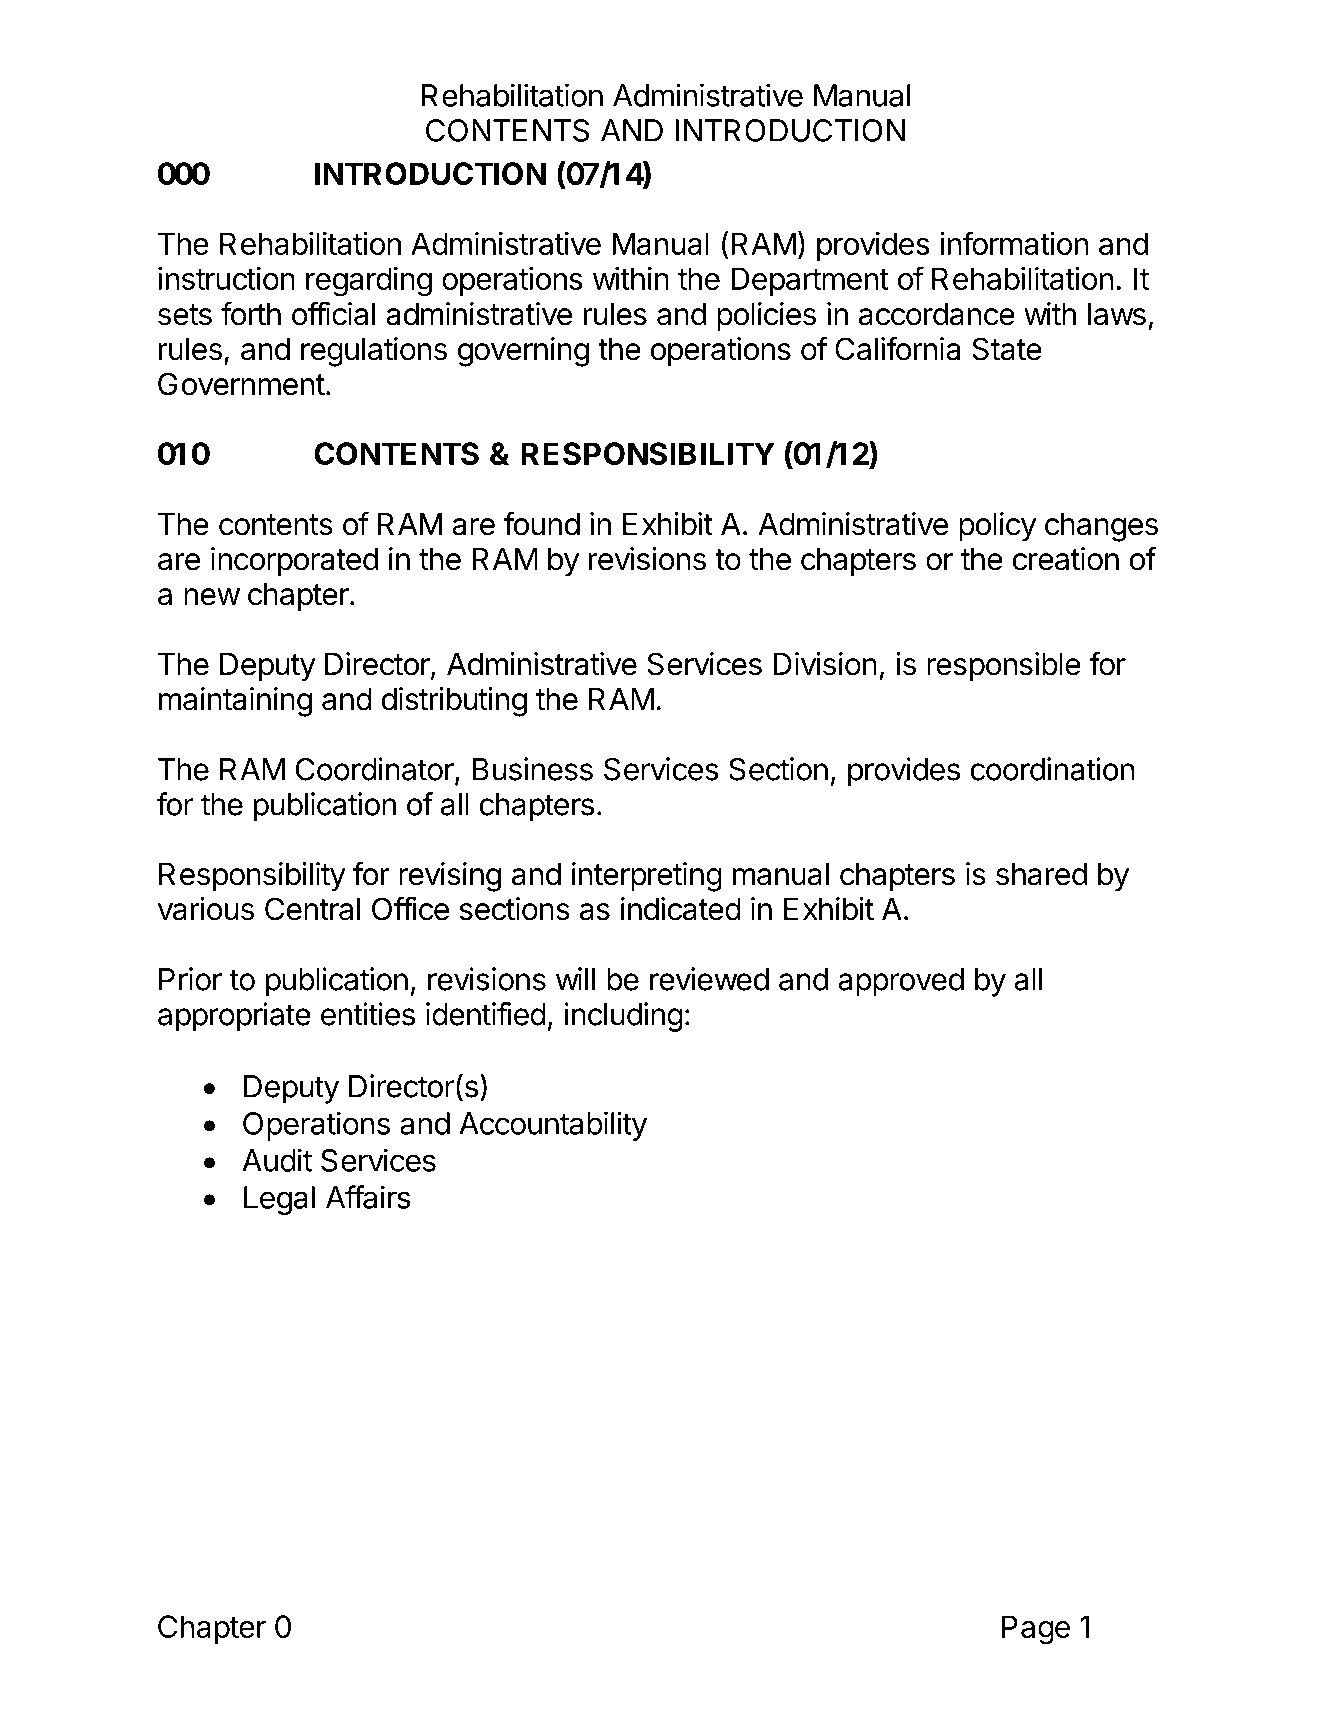 This page has width=1331, height=1723. I want to click on indicated, so click(681, 909).
